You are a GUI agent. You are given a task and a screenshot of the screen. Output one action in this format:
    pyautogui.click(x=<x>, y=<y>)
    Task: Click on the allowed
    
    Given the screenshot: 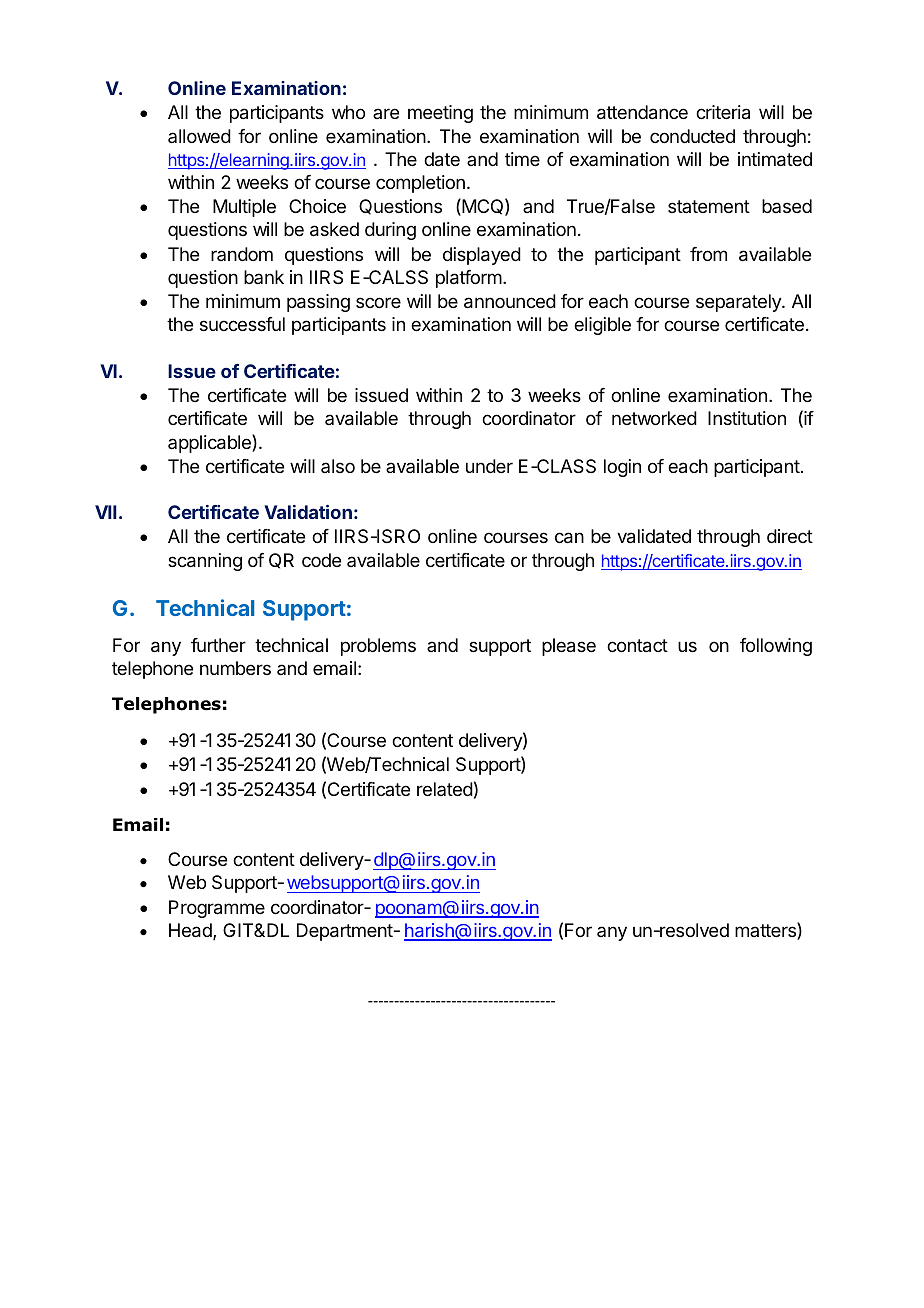 What is the action you would take?
    pyautogui.click(x=199, y=136)
